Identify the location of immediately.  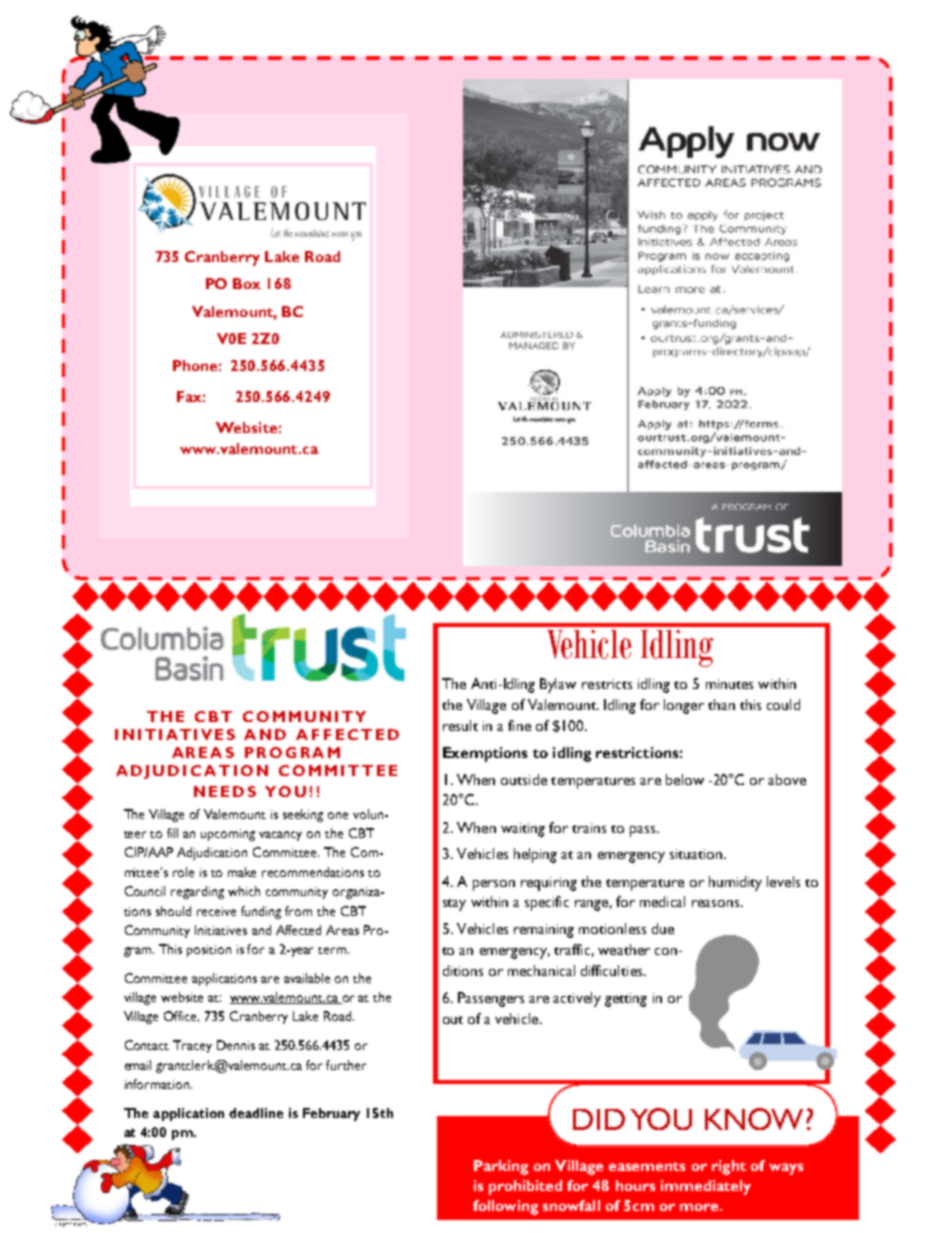
(706, 1187).
